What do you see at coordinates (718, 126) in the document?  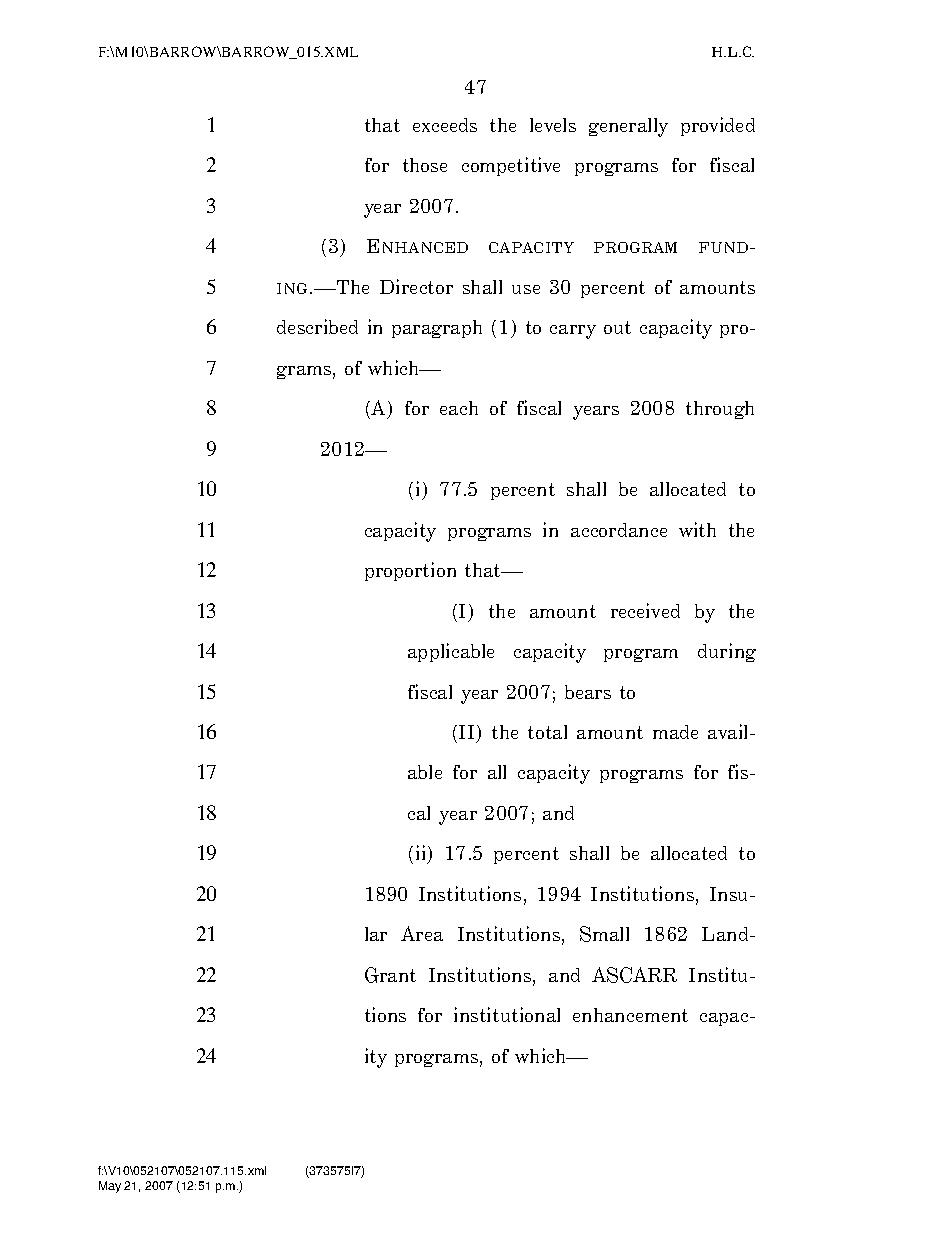 I see `provided` at bounding box center [718, 126].
